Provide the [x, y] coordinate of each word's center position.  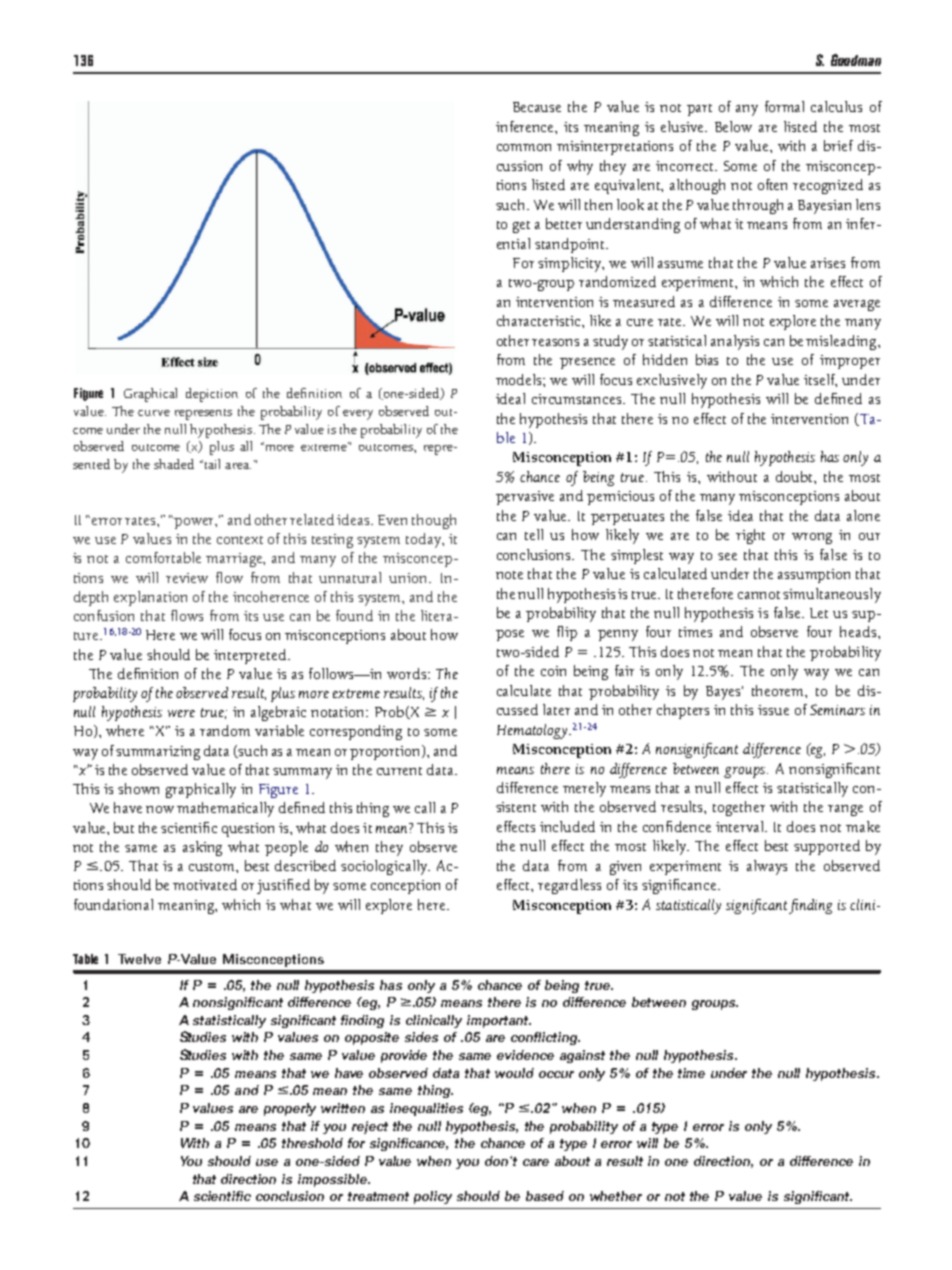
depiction [212, 395]
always [767, 867]
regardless [569, 886]
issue [773, 710]
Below [733, 126]
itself [820, 380]
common [524, 147]
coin [553, 671]
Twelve [139, 959]
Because [537, 107]
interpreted [251, 656]
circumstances [578, 399]
